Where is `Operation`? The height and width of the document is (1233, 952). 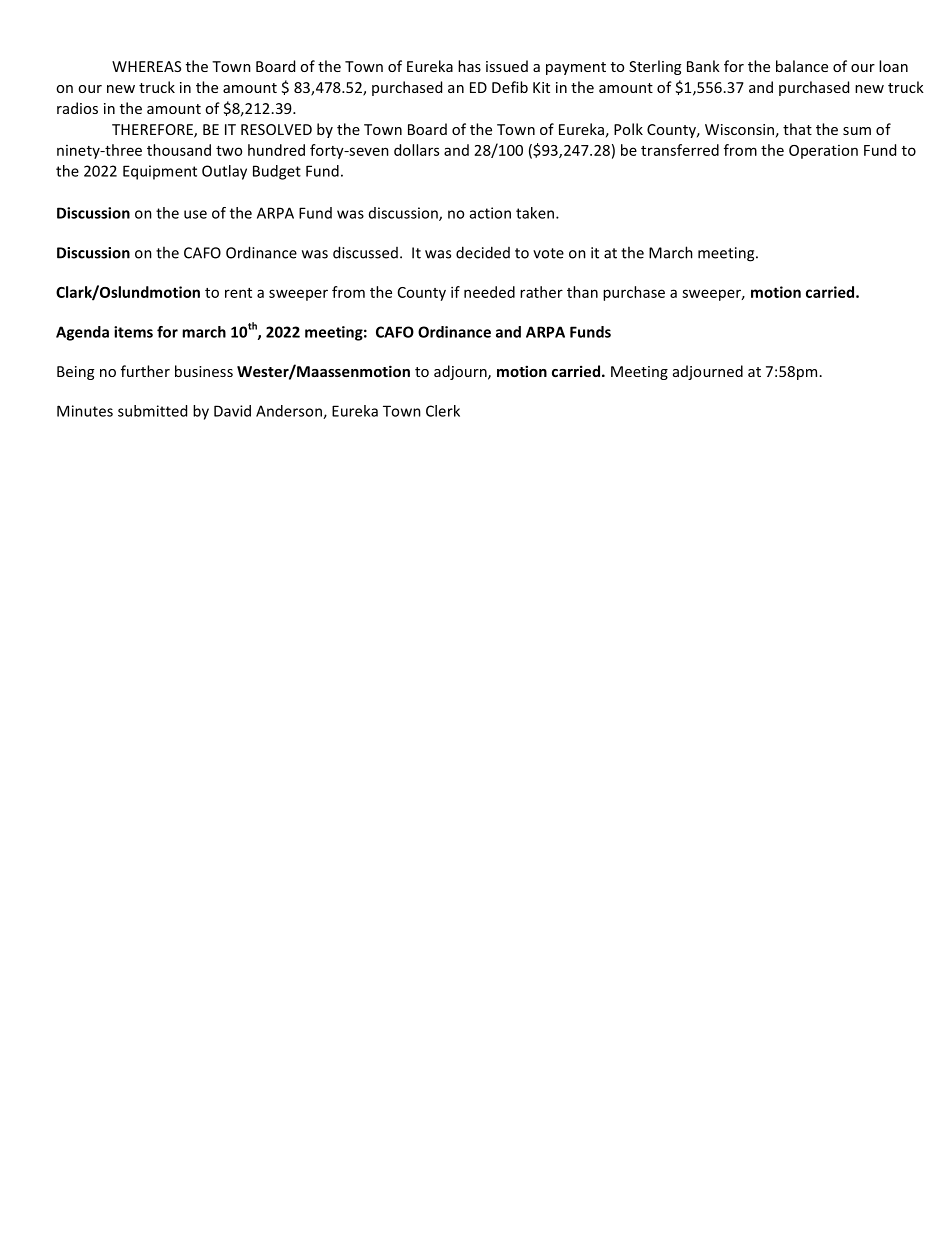
Operation is located at coordinates (823, 152).
